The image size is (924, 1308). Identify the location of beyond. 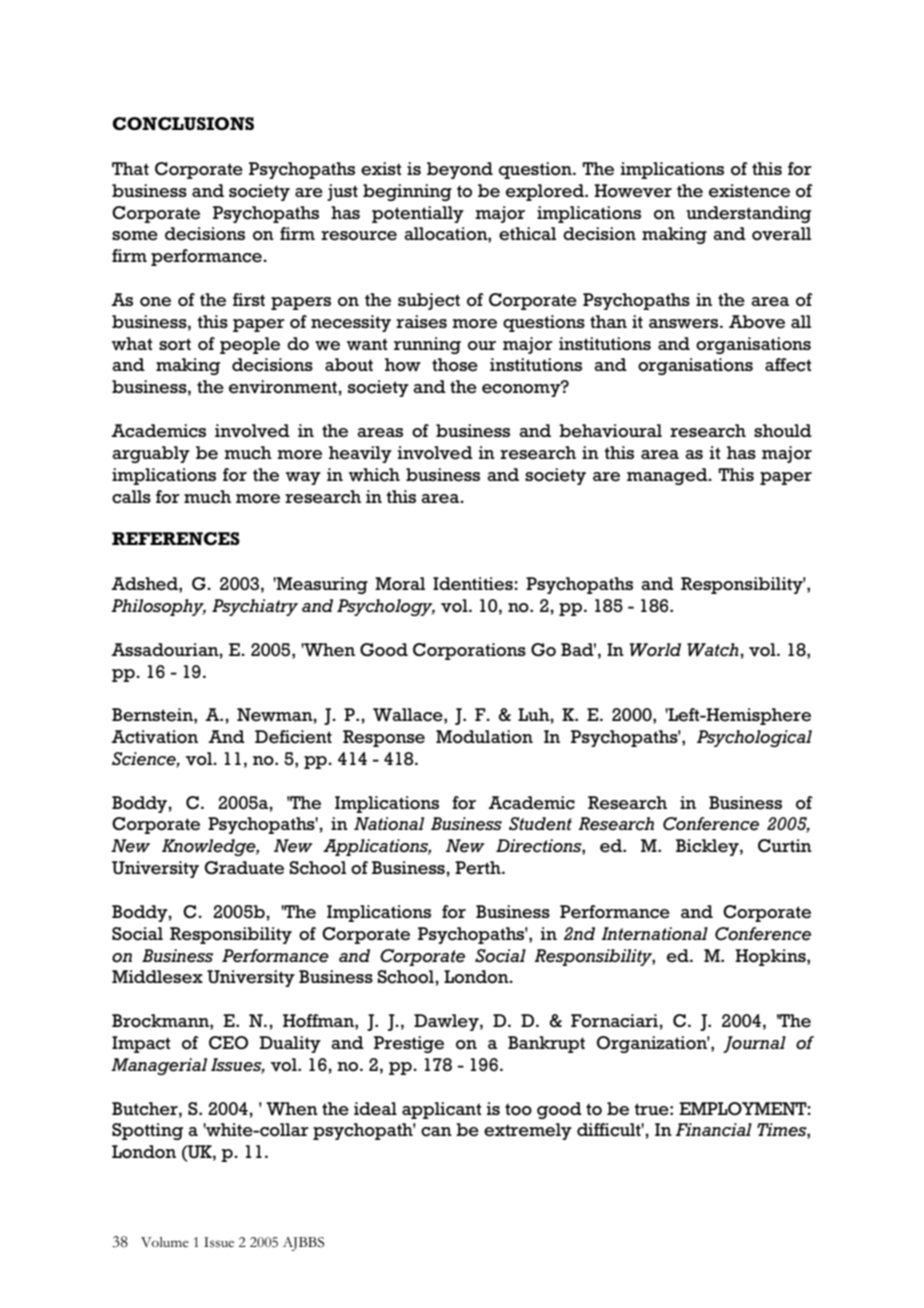
(460, 170).
